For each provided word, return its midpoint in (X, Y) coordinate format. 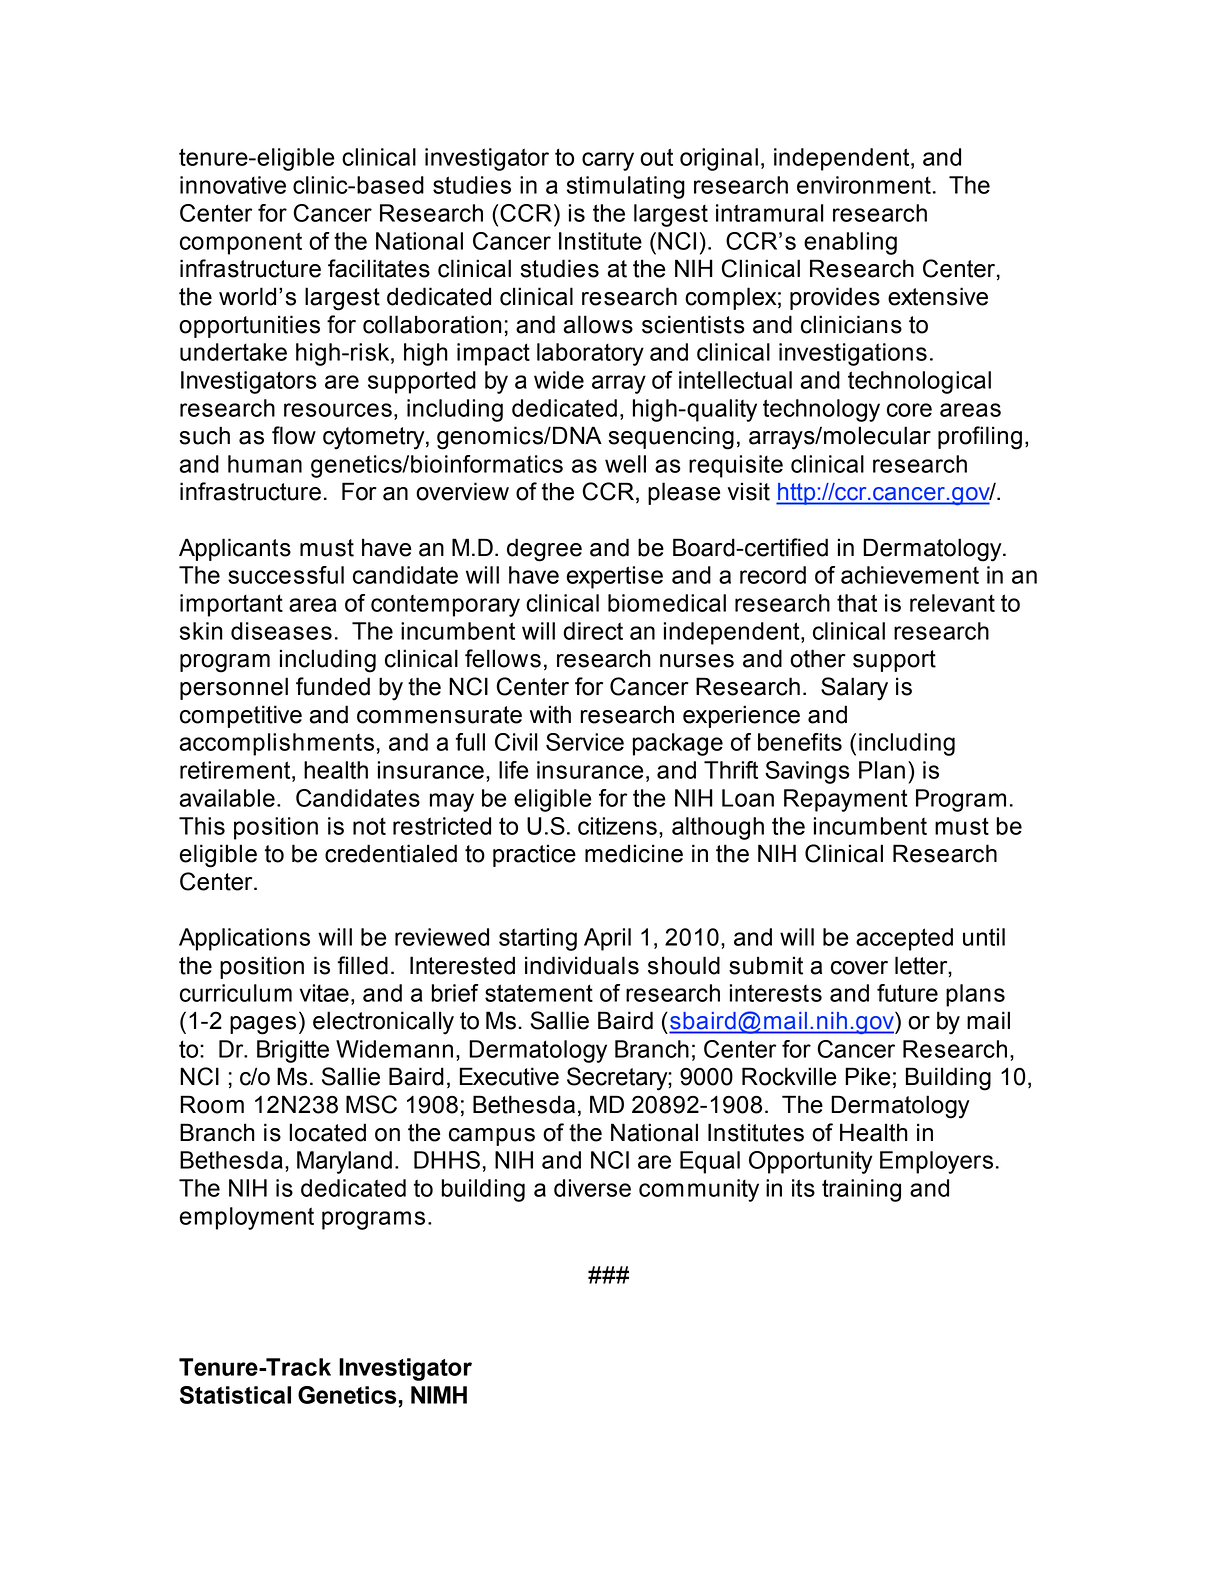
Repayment (846, 800)
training (861, 1190)
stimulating (626, 187)
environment (864, 185)
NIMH (439, 1395)
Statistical (235, 1395)
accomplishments (277, 744)
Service (585, 742)
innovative (233, 185)
